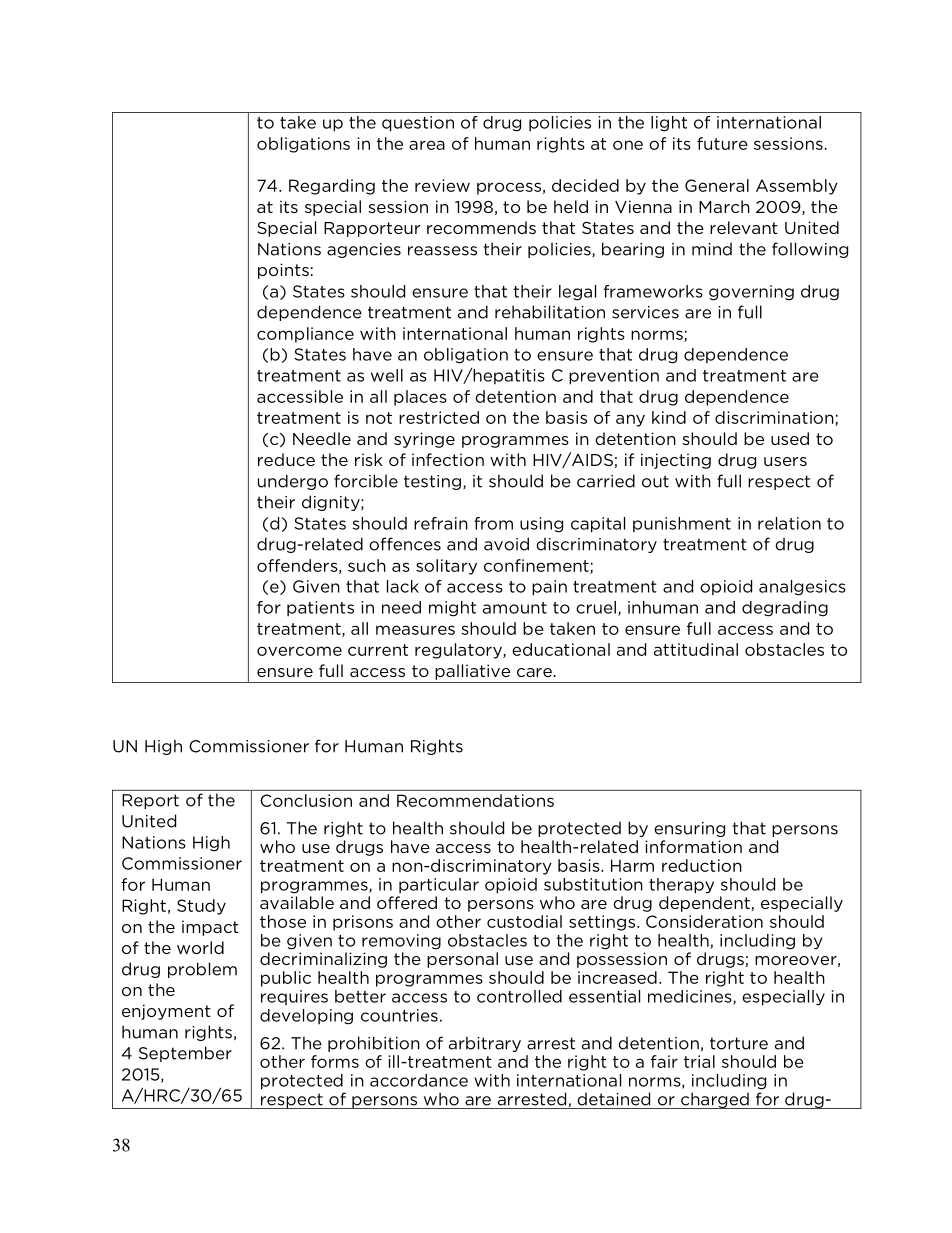 This image has height=1233, width=952. Describe the element at coordinates (722, 143) in the image. I see `future` at that location.
